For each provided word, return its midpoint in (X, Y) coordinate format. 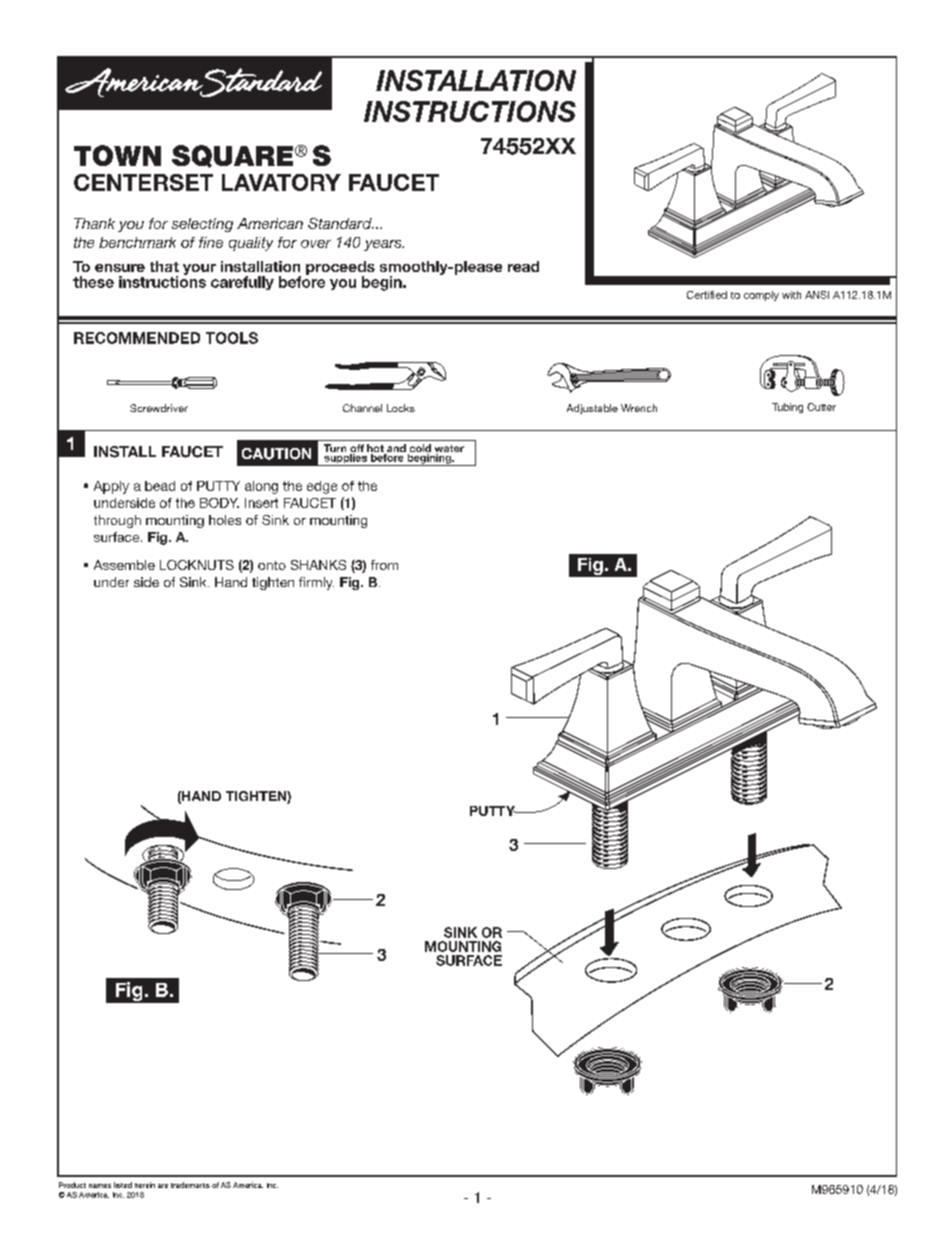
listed (123, 1185)
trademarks (190, 1185)
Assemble (124, 565)
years (384, 245)
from (384, 565)
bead (160, 486)
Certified (707, 295)
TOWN (117, 155)
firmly (316, 583)
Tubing (787, 408)
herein (145, 1185)
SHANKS (318, 565)
